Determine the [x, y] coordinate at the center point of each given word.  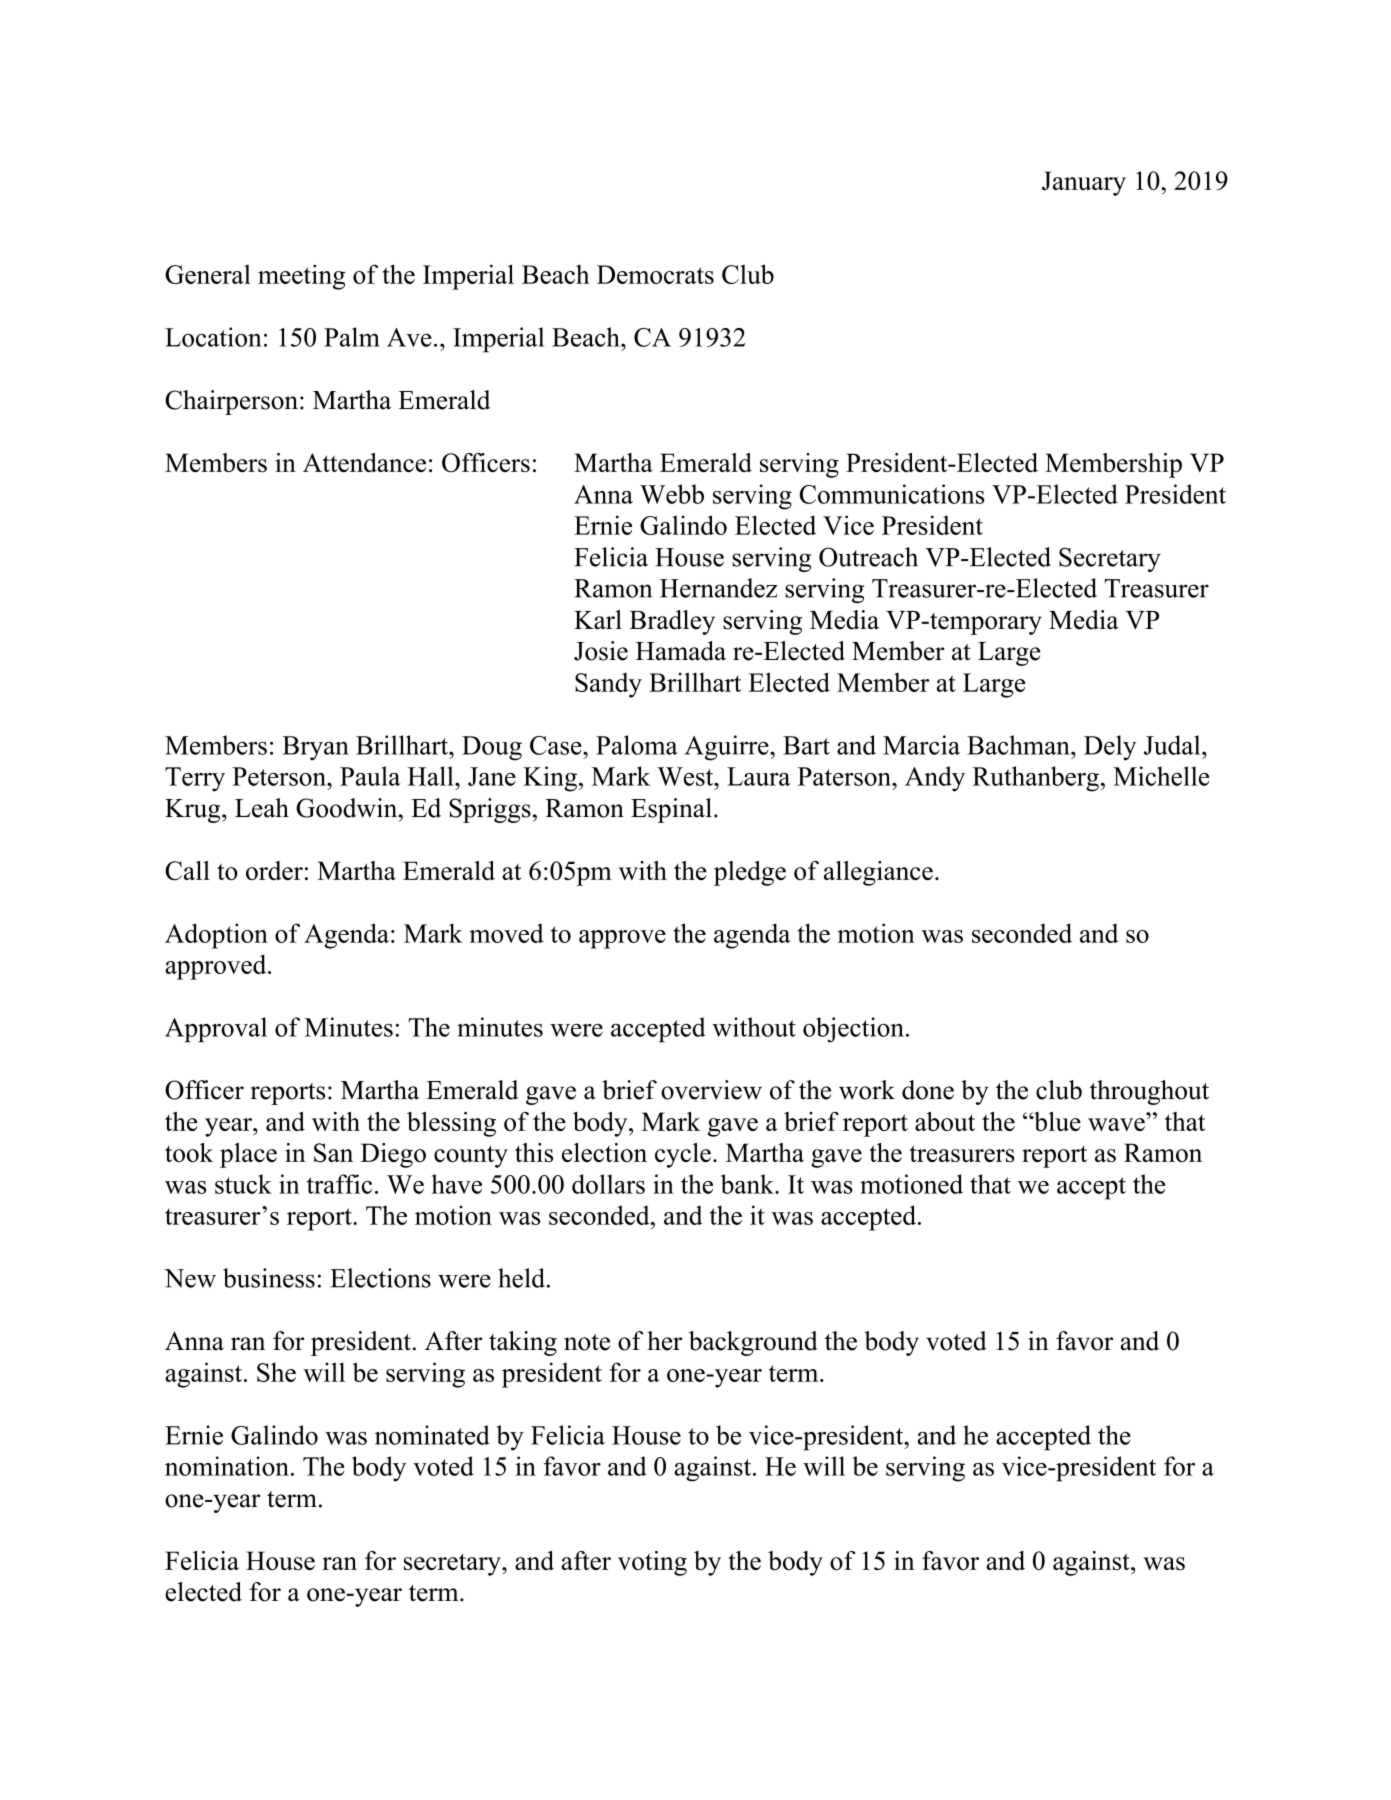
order [274, 870]
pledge [750, 873]
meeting [301, 277]
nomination [227, 1466]
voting [652, 1563]
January [1084, 183]
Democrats [655, 274]
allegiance [878, 873]
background [753, 1343]
